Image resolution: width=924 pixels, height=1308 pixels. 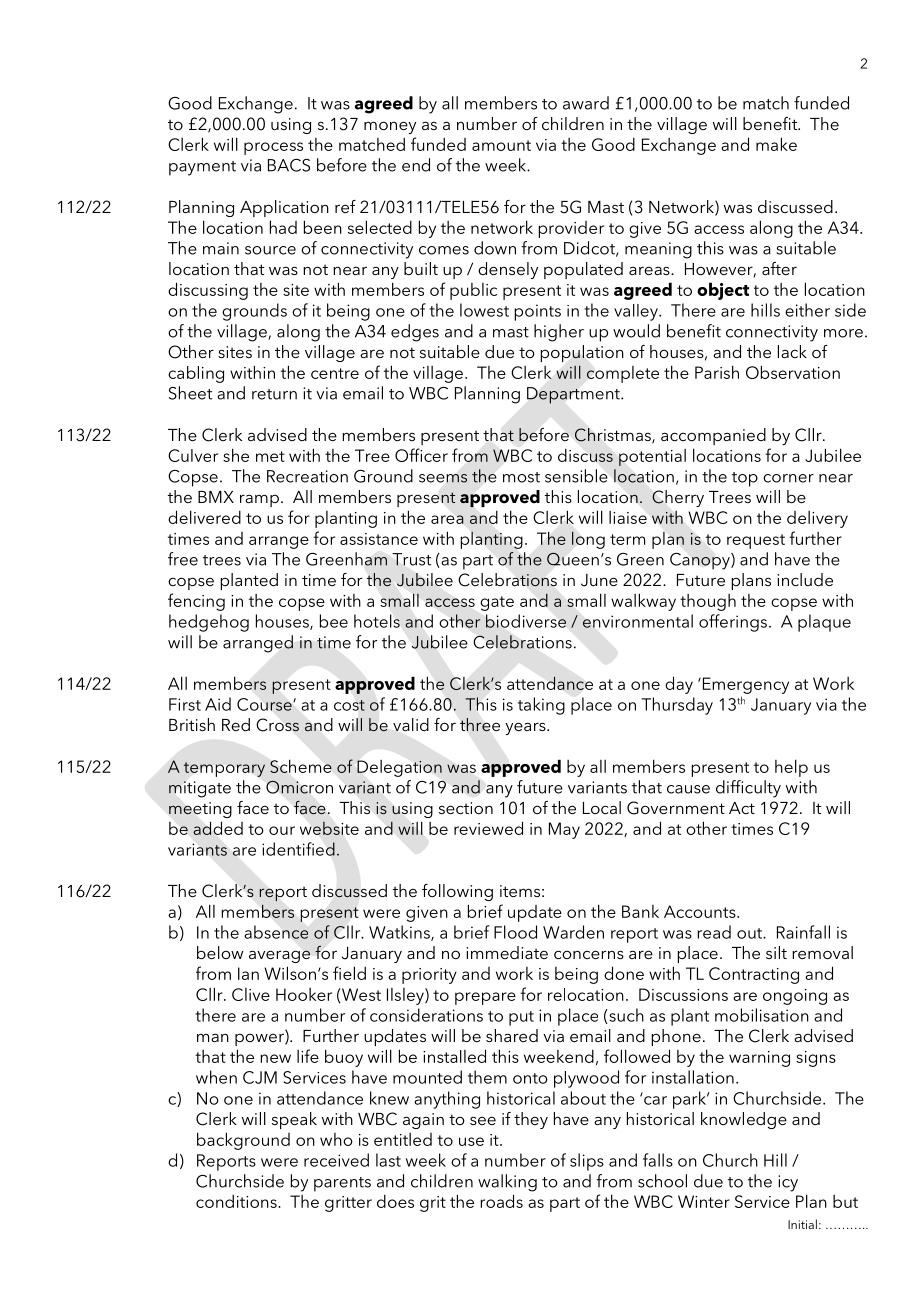 What do you see at coordinates (298, 849) in the page?
I see `identified` at bounding box center [298, 849].
